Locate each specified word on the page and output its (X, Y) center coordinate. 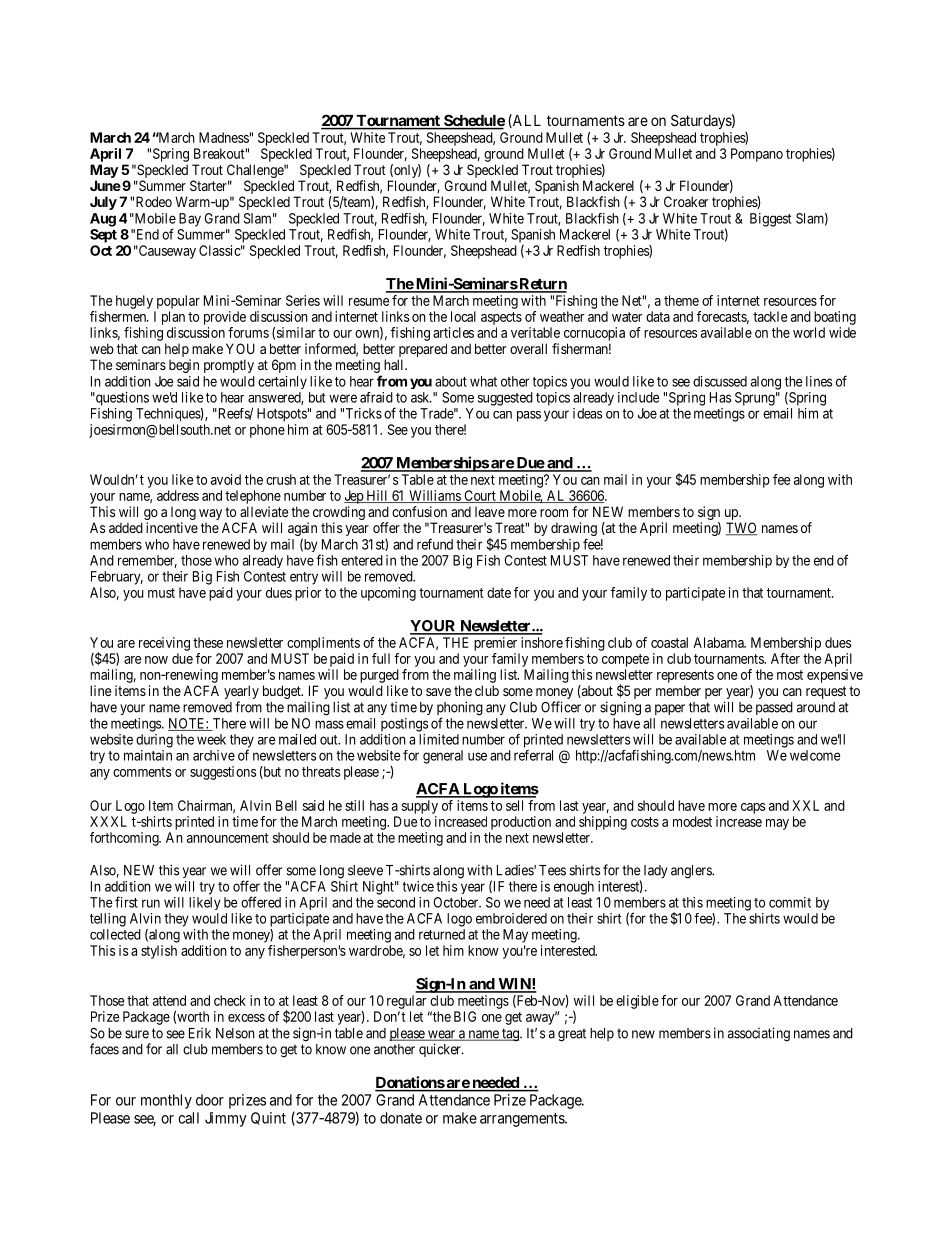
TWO (742, 529)
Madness (224, 137)
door (210, 1100)
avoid (226, 479)
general (443, 757)
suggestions (223, 773)
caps (753, 808)
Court (480, 496)
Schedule (473, 121)
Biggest (770, 220)
